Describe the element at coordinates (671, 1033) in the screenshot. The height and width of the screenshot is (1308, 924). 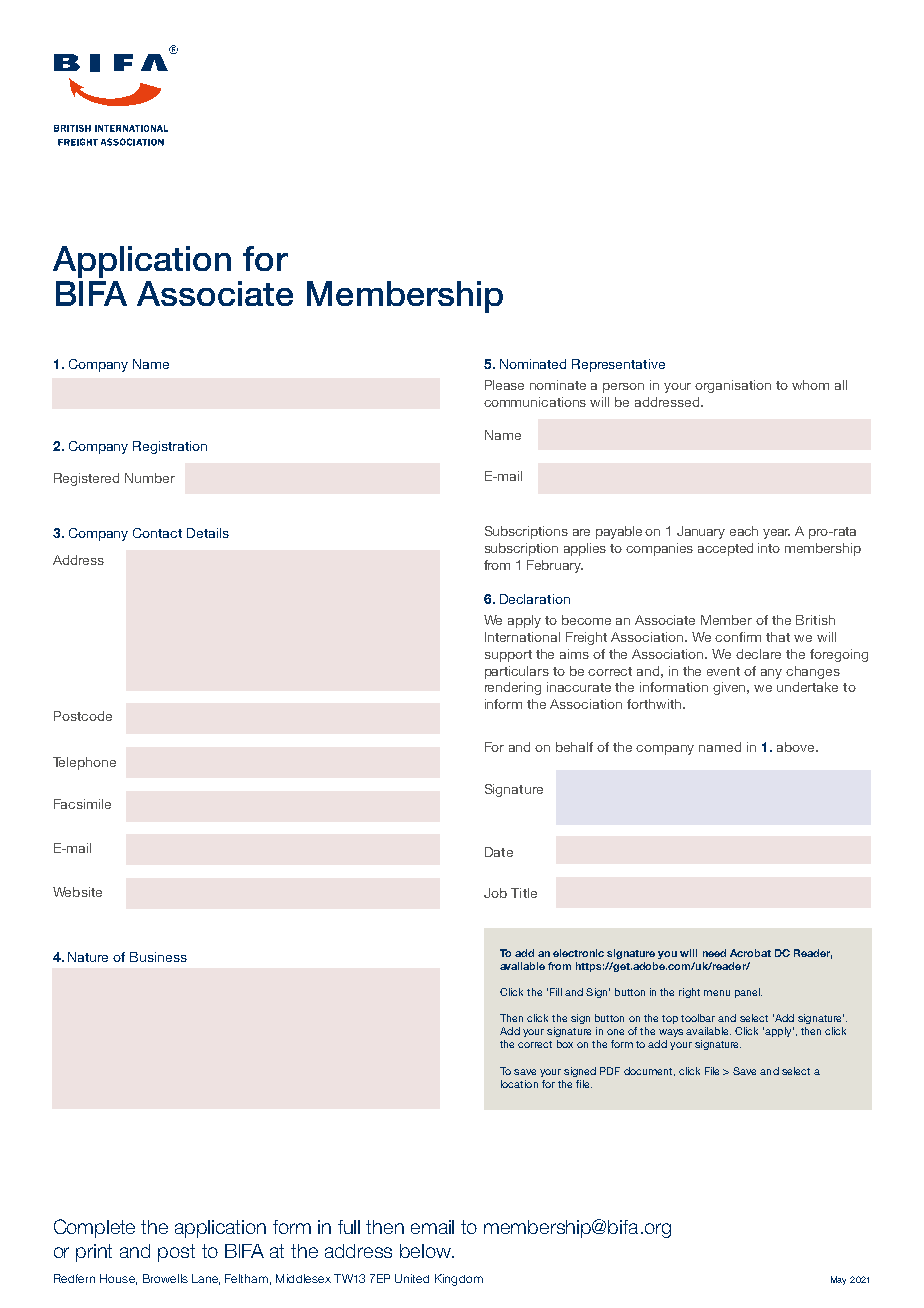
I see `ways` at that location.
